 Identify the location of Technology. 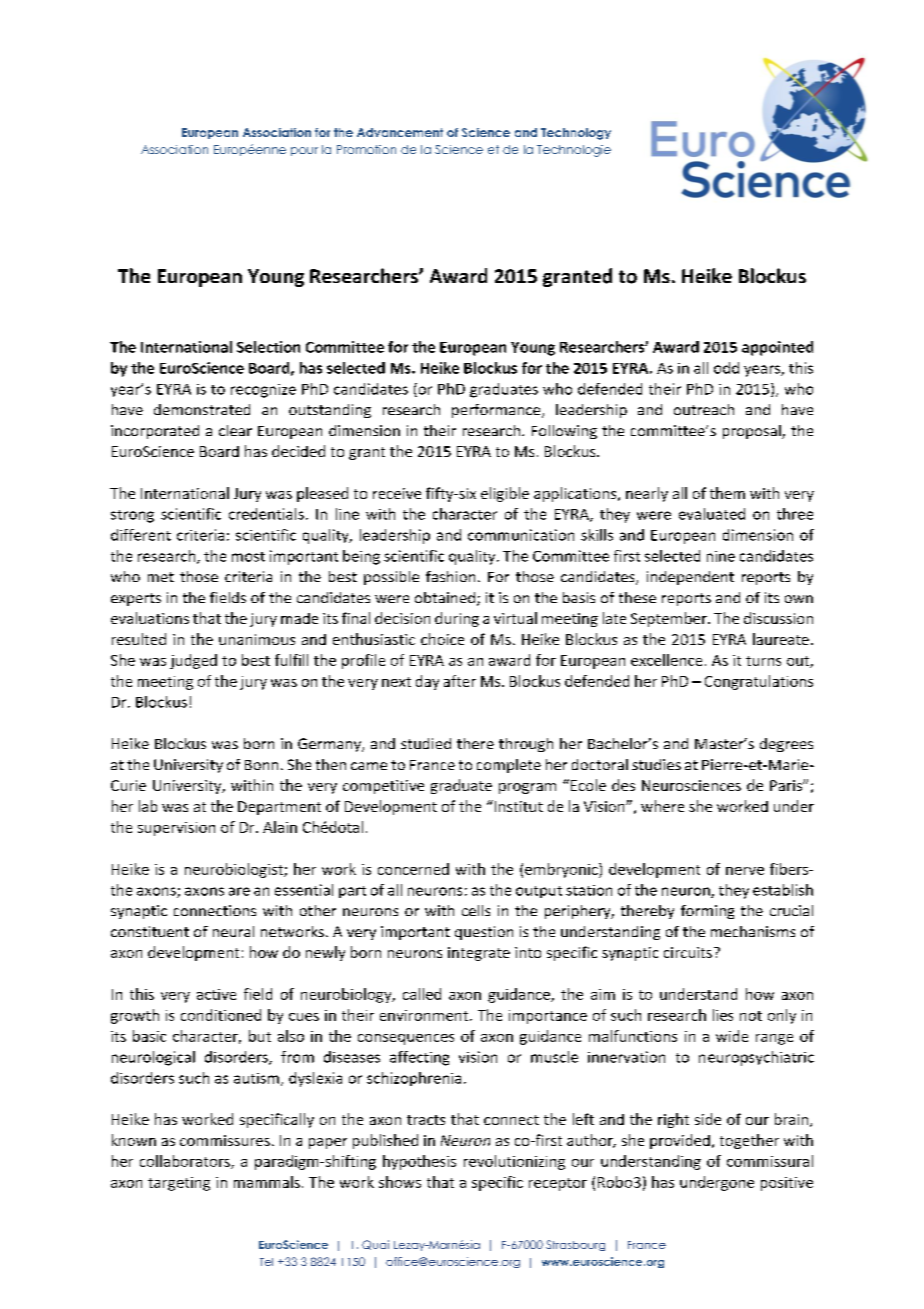
(576, 134).
